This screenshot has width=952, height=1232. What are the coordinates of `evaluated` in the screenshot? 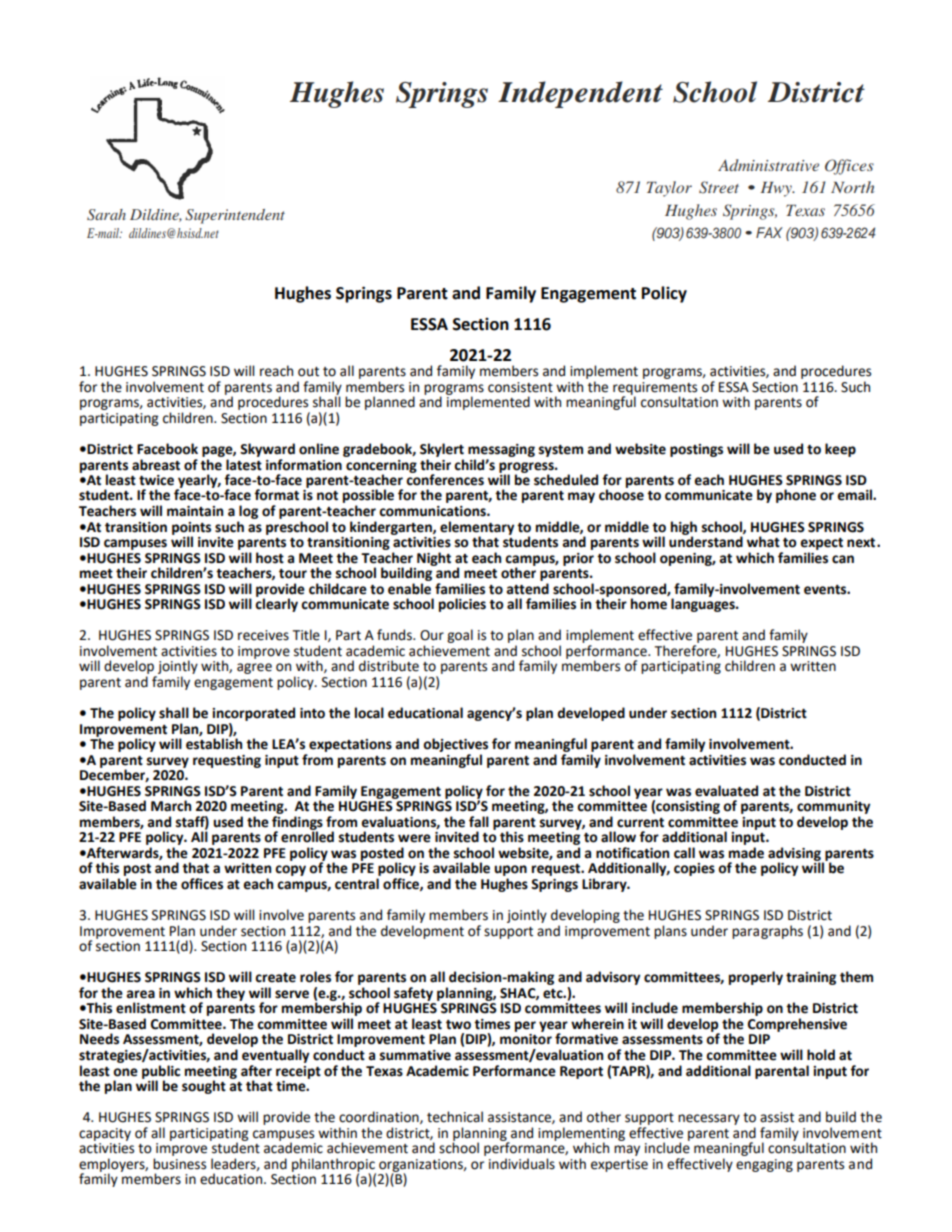 It's located at (726, 791).
